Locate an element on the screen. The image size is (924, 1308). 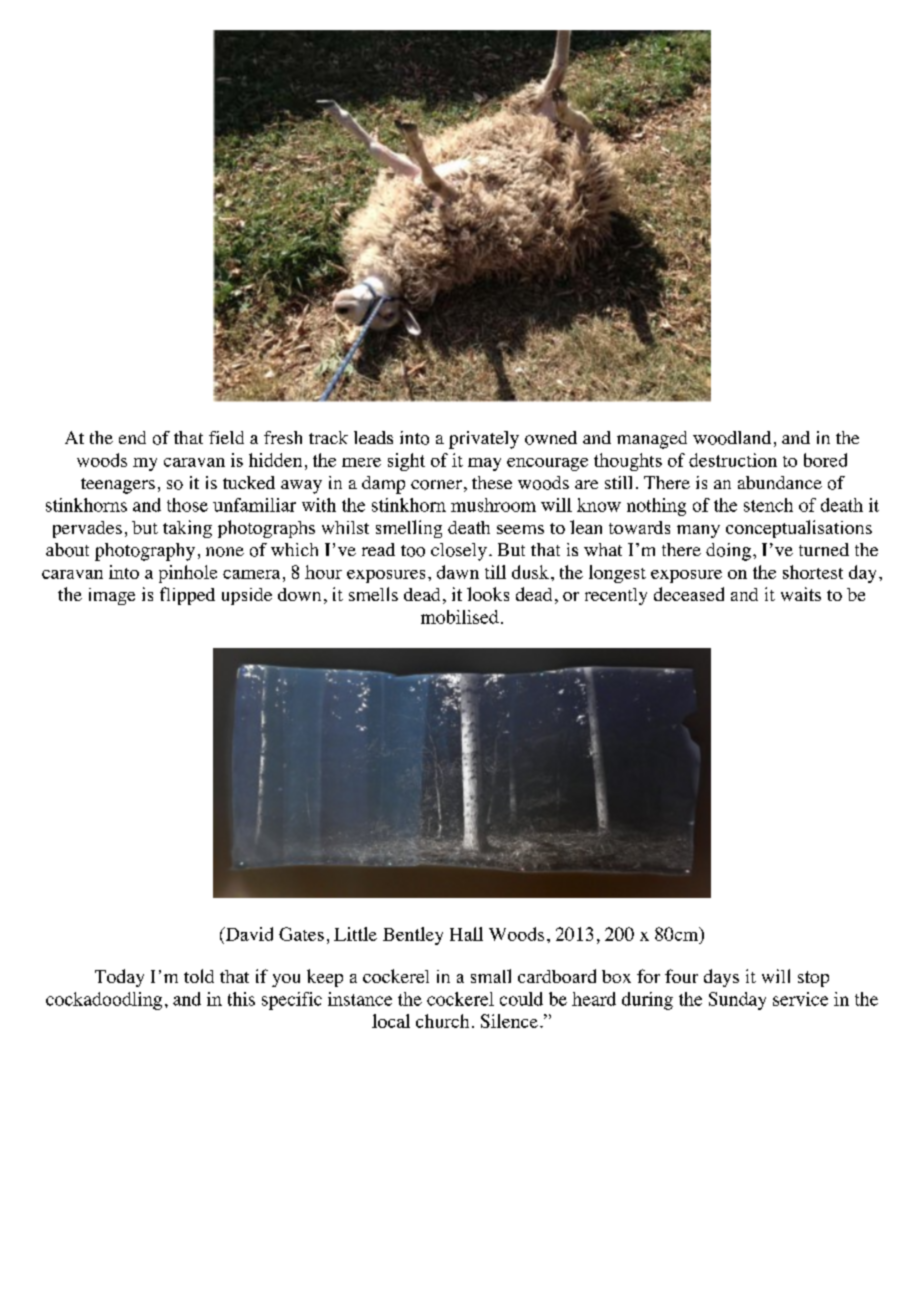
flipped is located at coordinates (187, 596).
